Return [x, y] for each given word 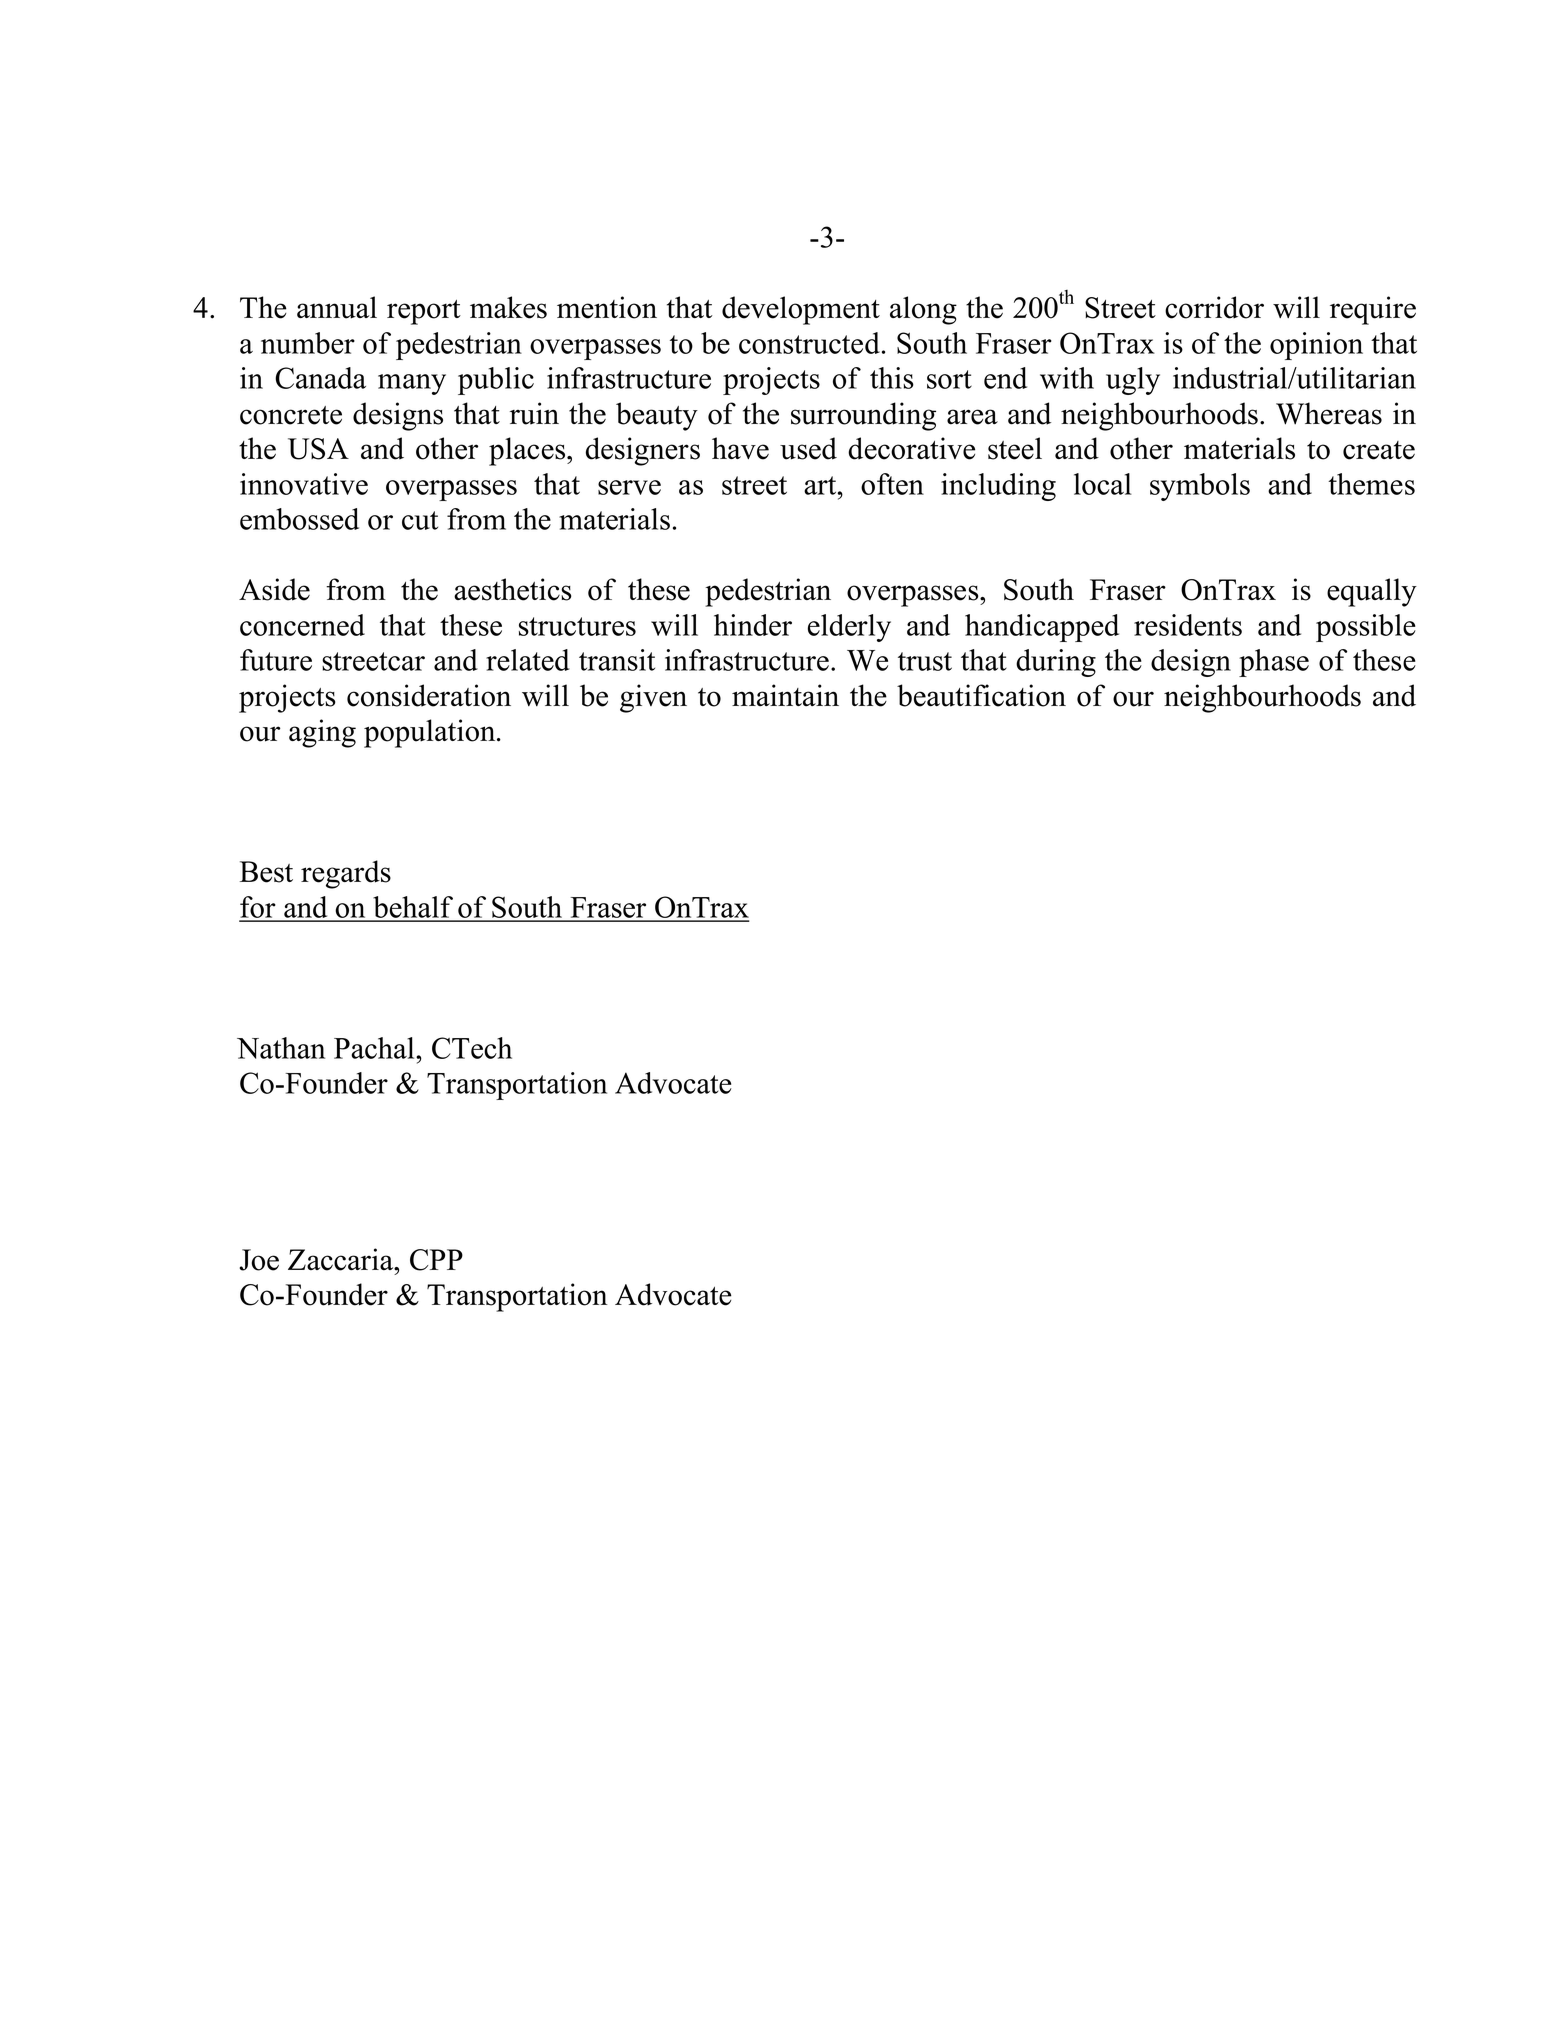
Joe [259, 1260]
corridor [1214, 307]
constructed [809, 343]
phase [1274, 663]
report [424, 312]
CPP [436, 1260]
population [431, 733]
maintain [785, 695]
